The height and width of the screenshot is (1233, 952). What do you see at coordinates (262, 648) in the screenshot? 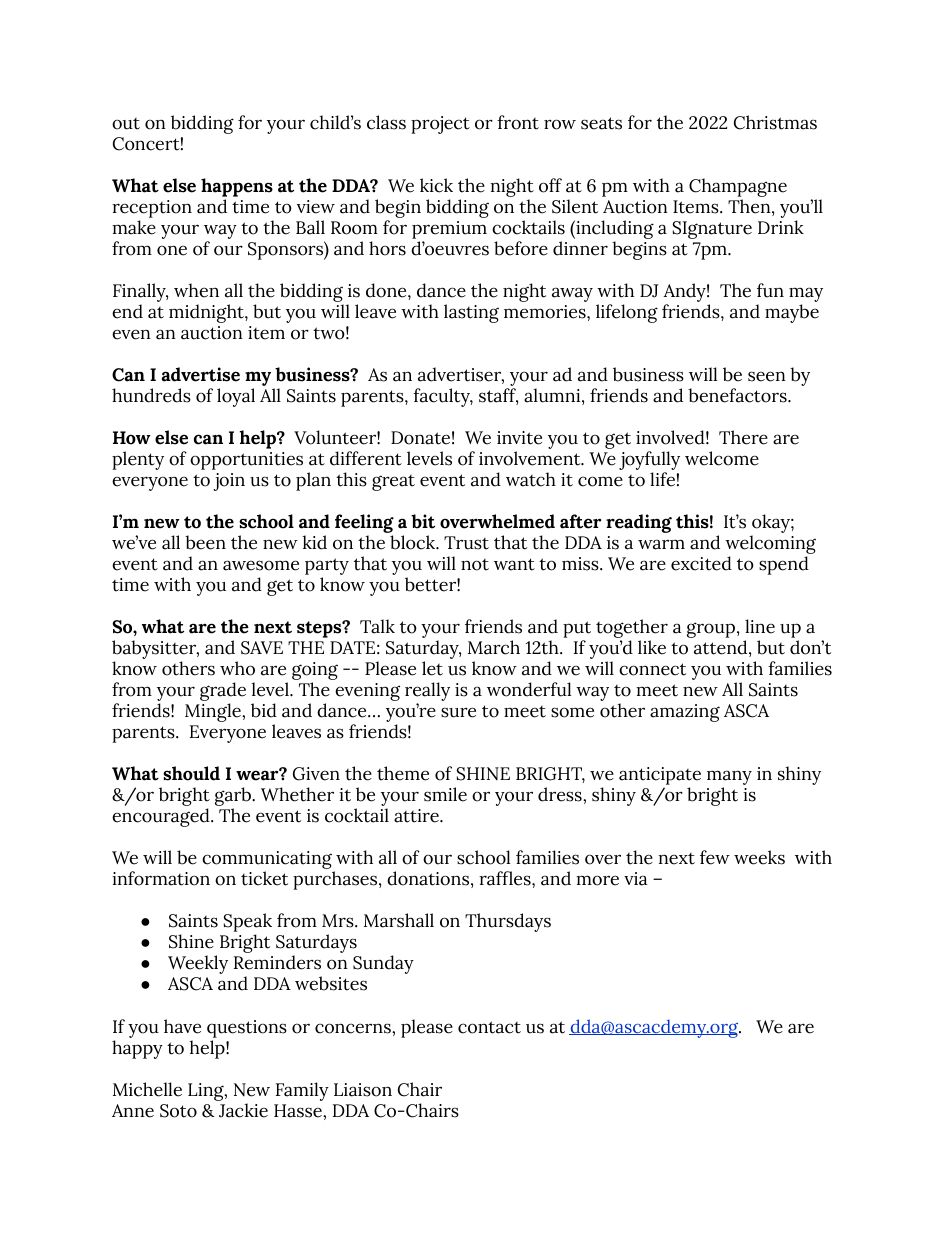
I see `SAVE` at bounding box center [262, 648].
